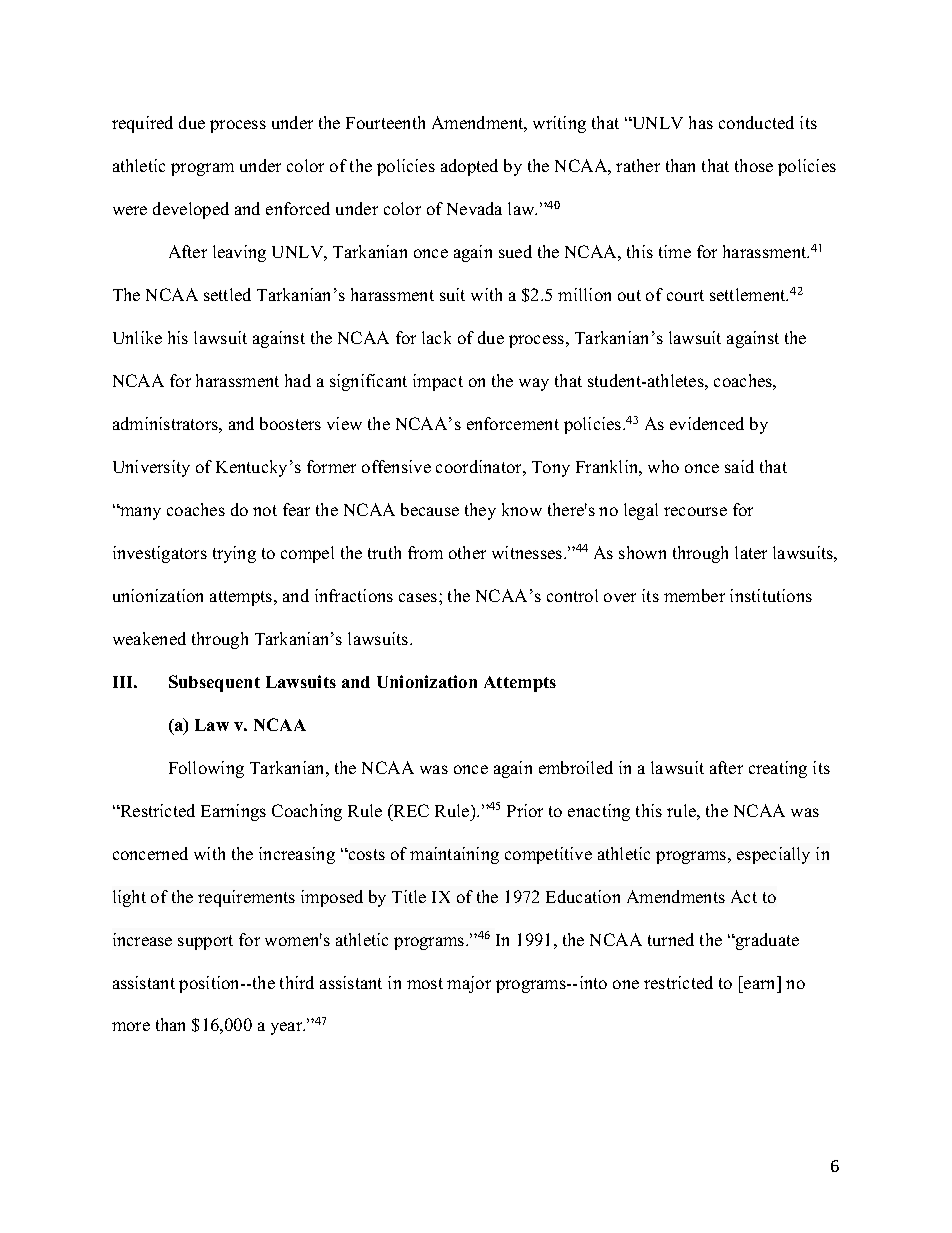 The width and height of the image is (952, 1233). What do you see at coordinates (576, 767) in the image?
I see `embroiled` at bounding box center [576, 767].
